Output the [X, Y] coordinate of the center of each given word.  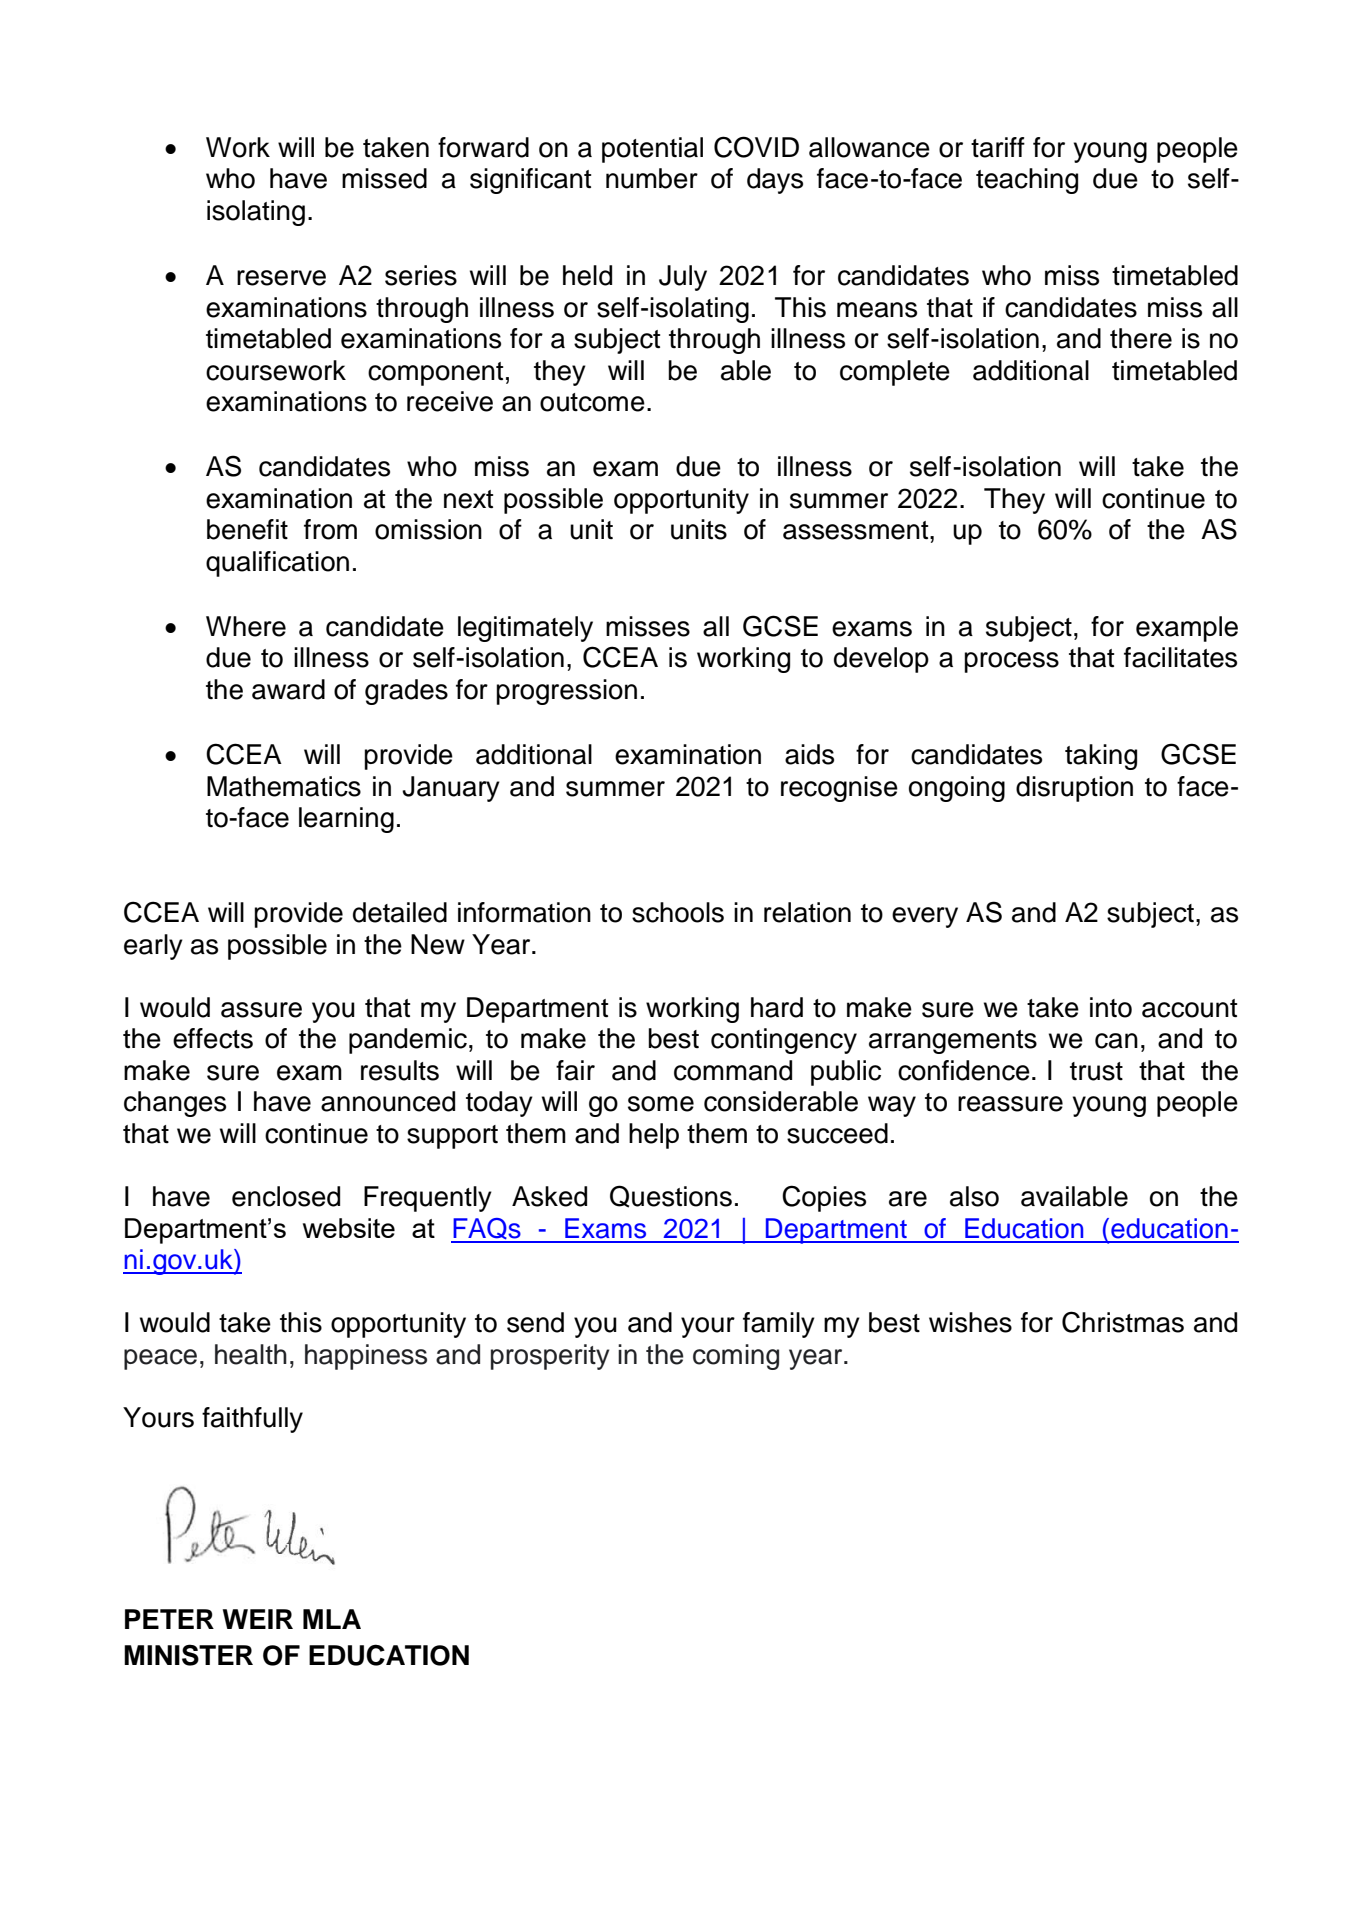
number [652, 178]
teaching [1027, 181]
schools [678, 912]
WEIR [258, 1619]
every [925, 917]
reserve [281, 278]
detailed [400, 912]
